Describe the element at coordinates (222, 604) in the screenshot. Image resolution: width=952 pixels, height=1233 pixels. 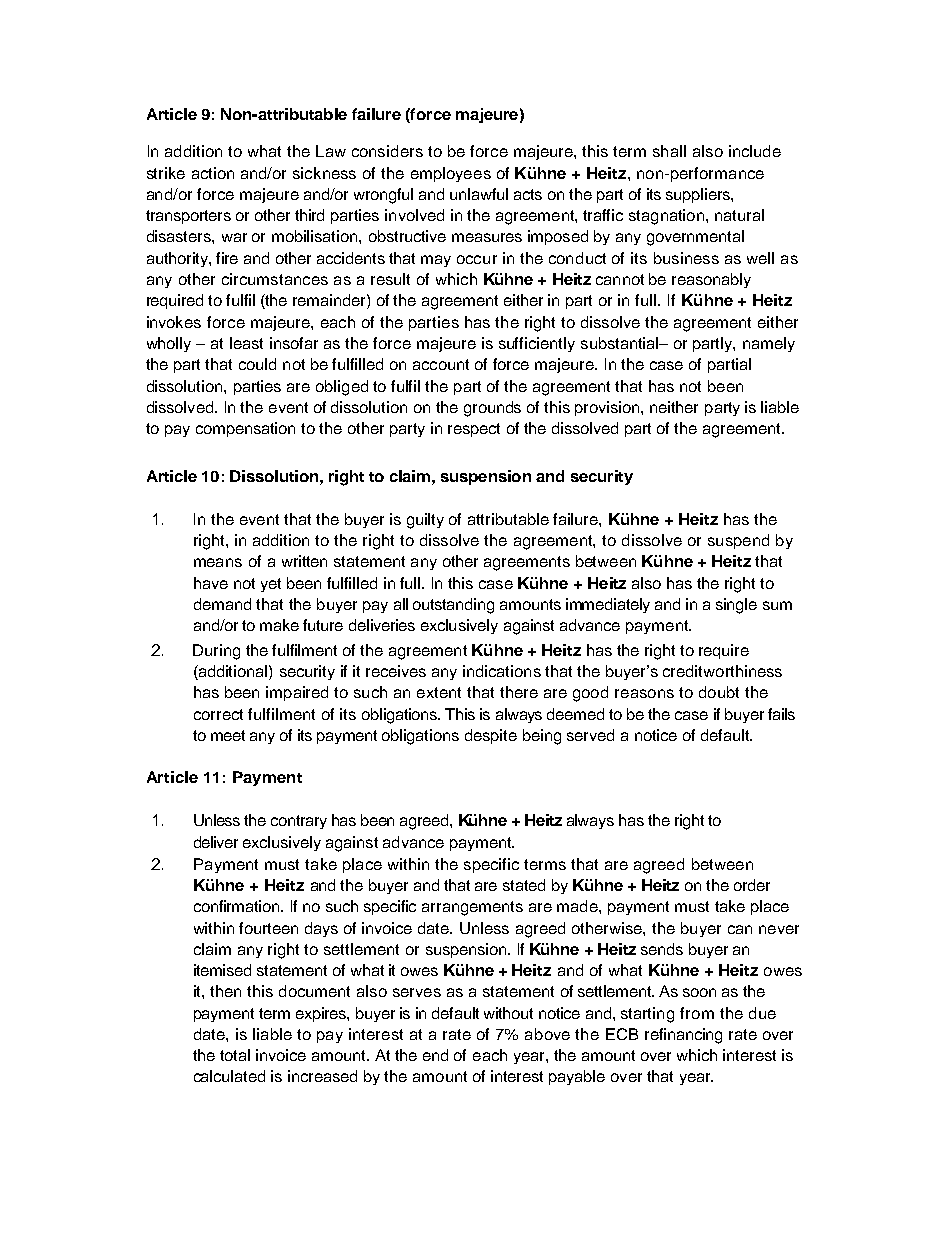
I see `demand` at that location.
